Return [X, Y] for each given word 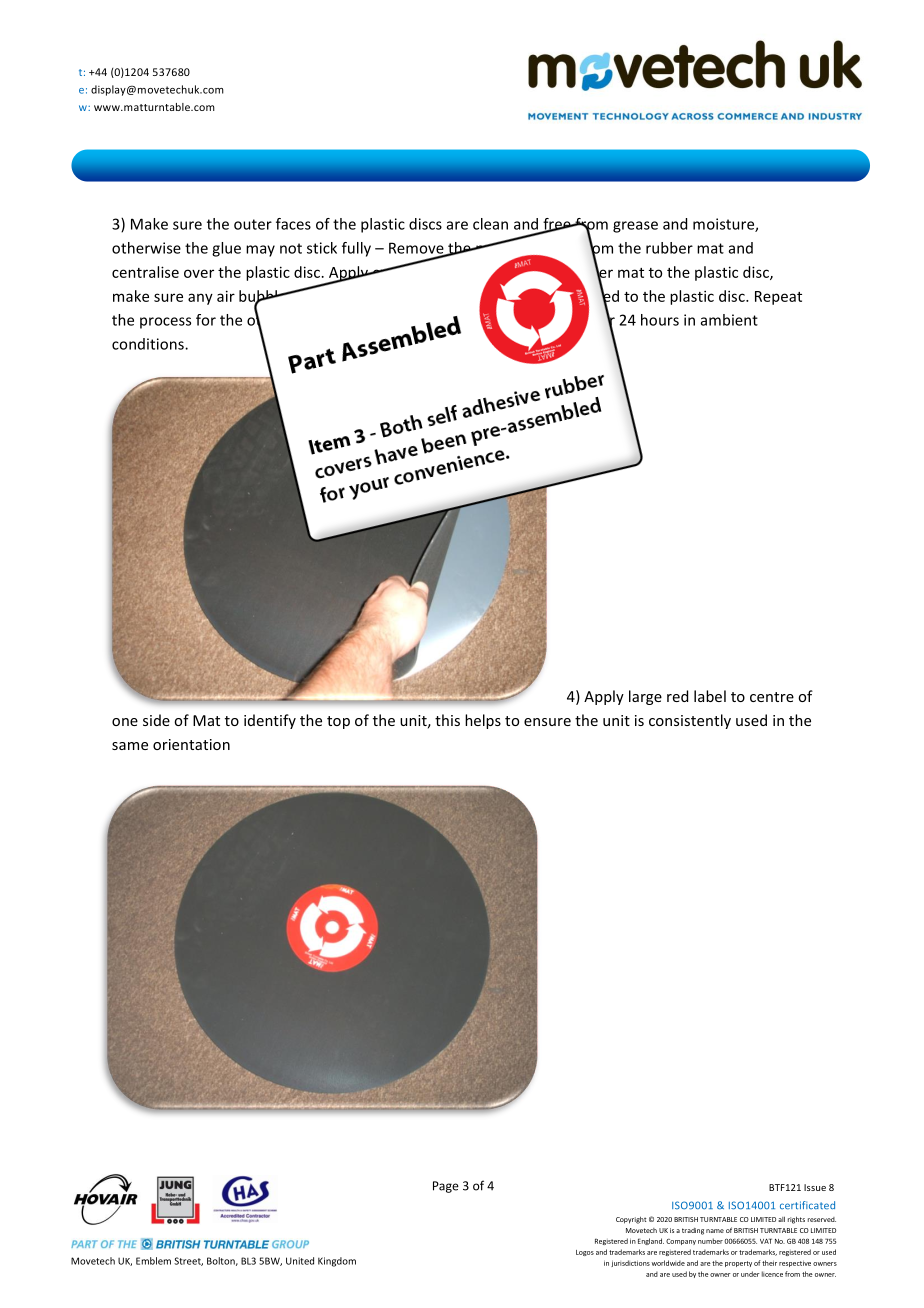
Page [446, 1187]
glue [226, 249]
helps [483, 721]
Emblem [153, 1261]
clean [490, 224]
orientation [191, 744]
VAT [766, 1241]
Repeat [778, 298]
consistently [690, 721]
